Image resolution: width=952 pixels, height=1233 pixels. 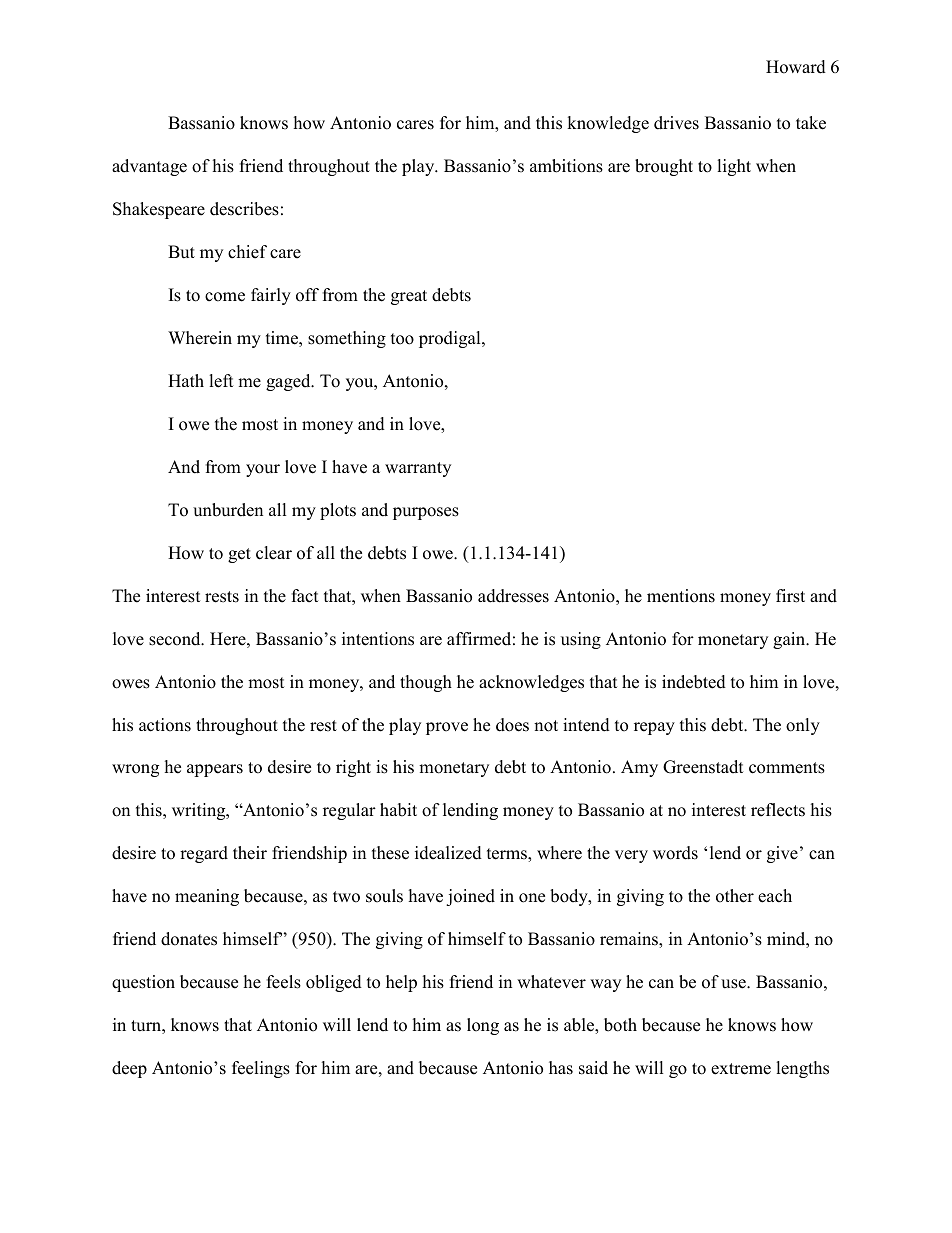 I want to click on addresses, so click(x=513, y=596).
